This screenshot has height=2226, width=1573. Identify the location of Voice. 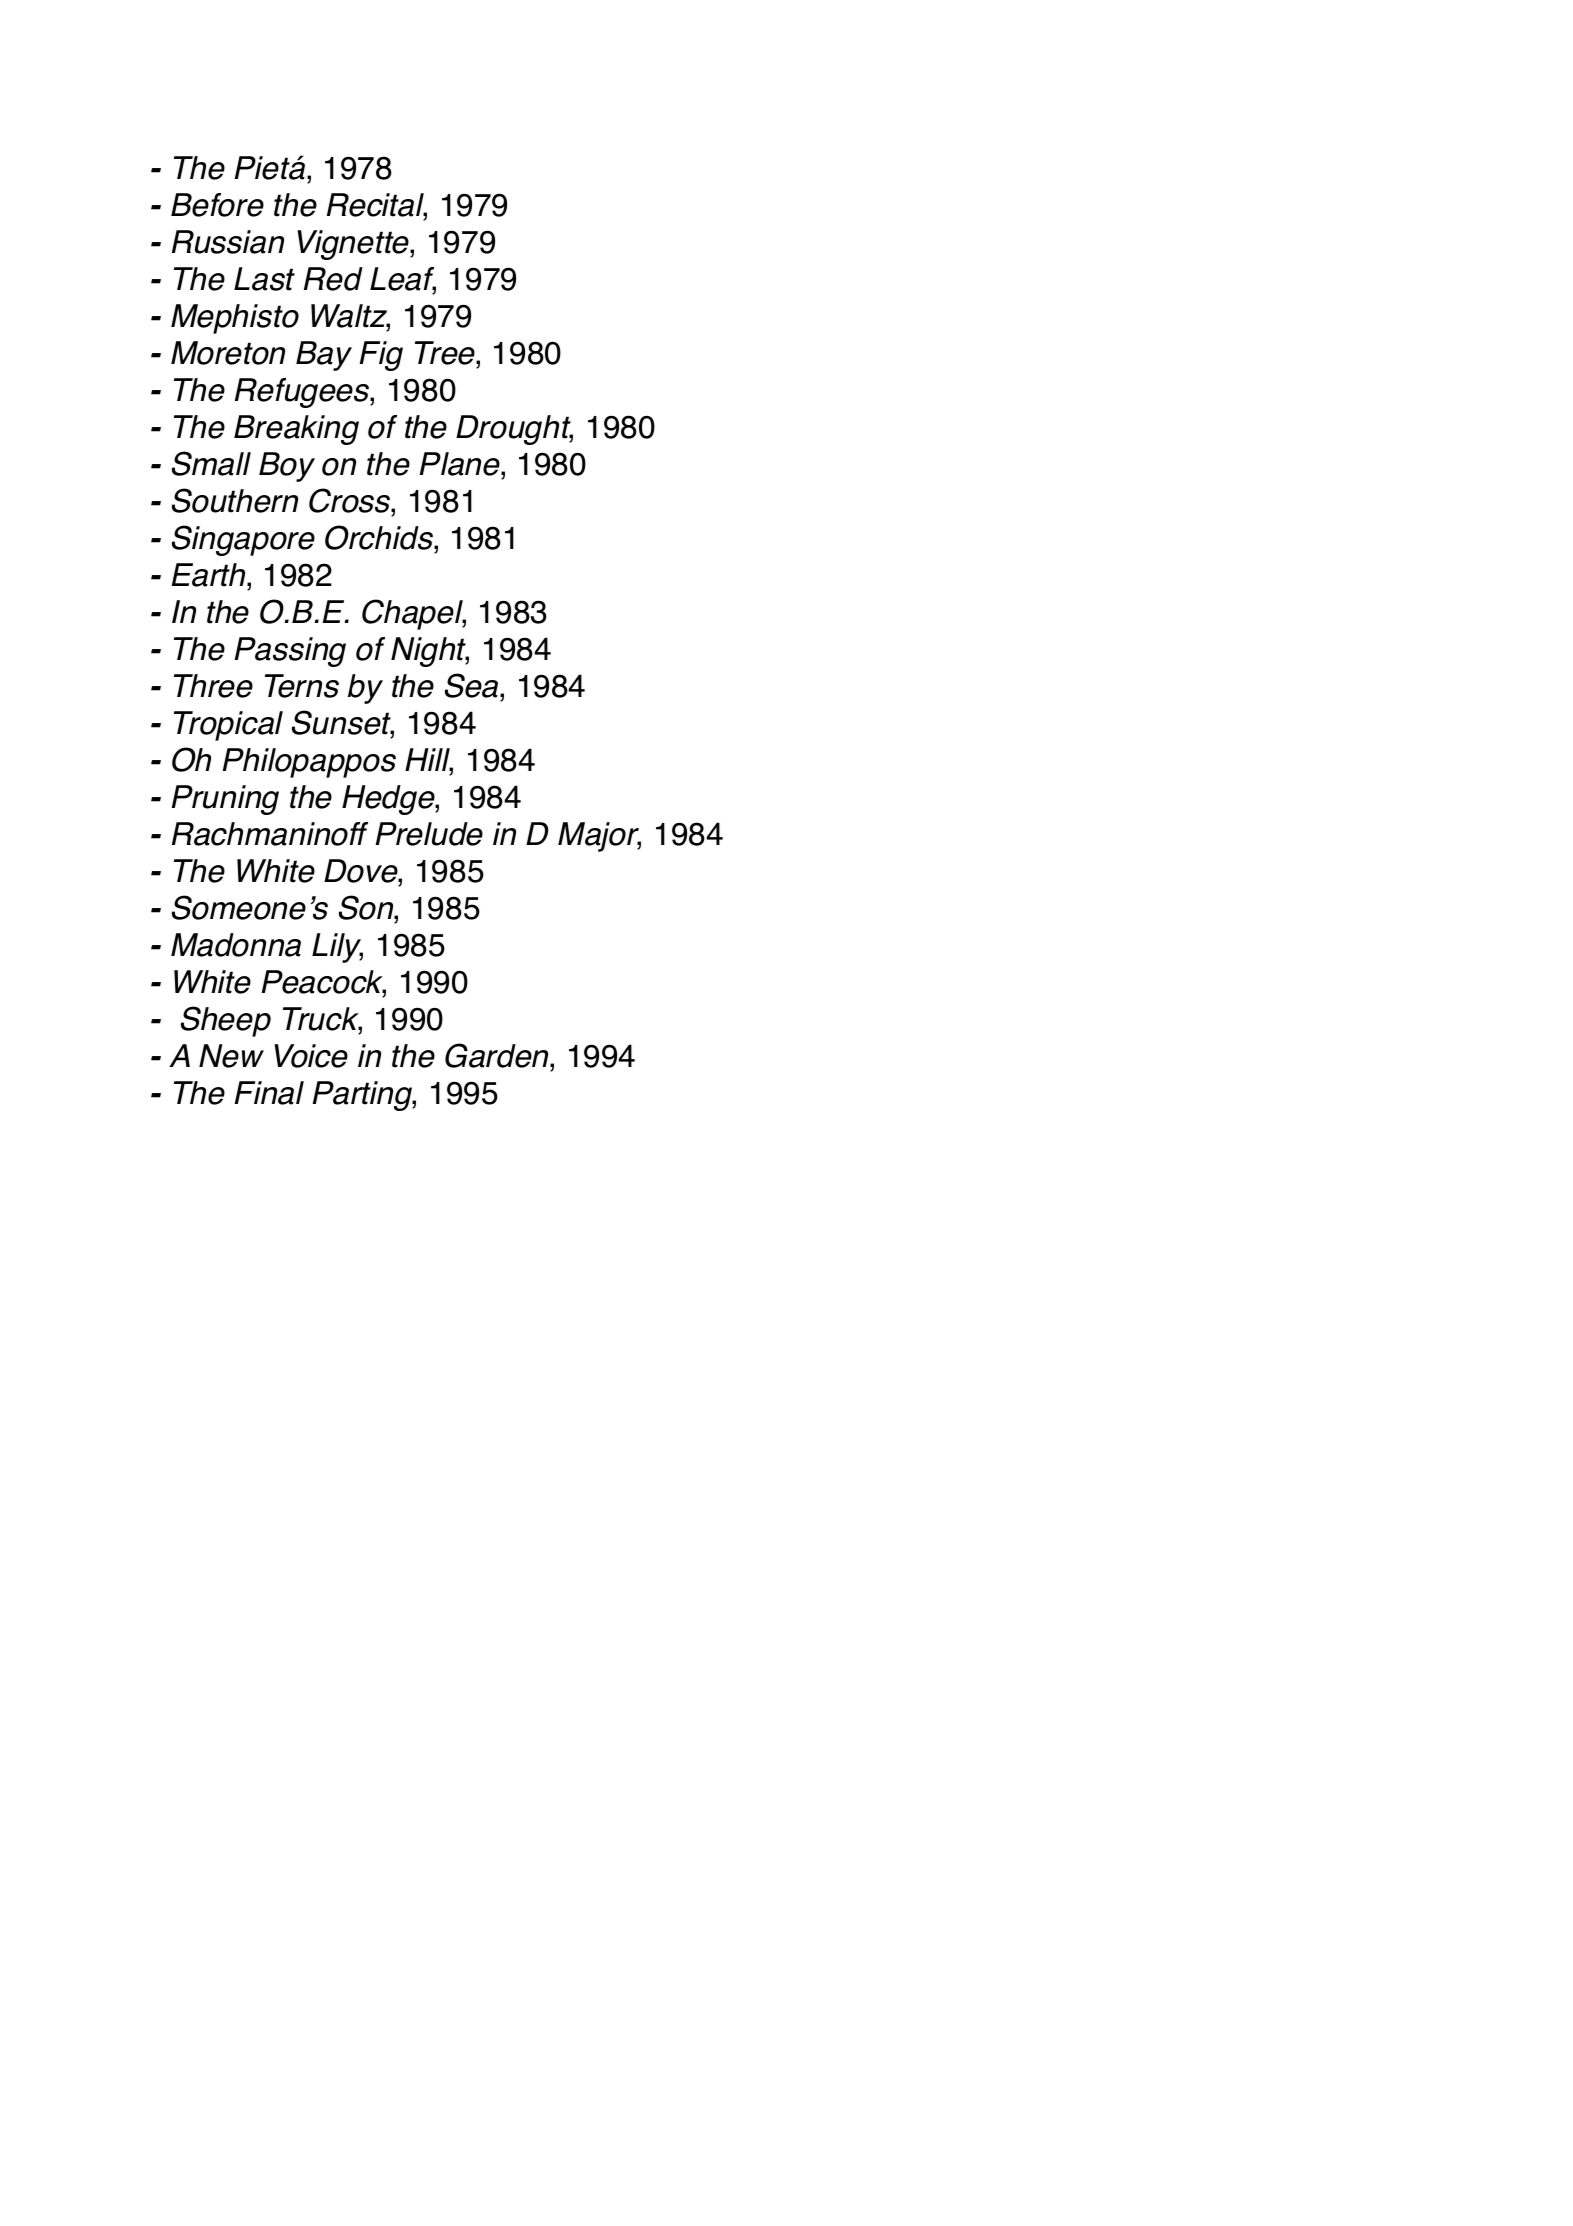
(311, 1056).
